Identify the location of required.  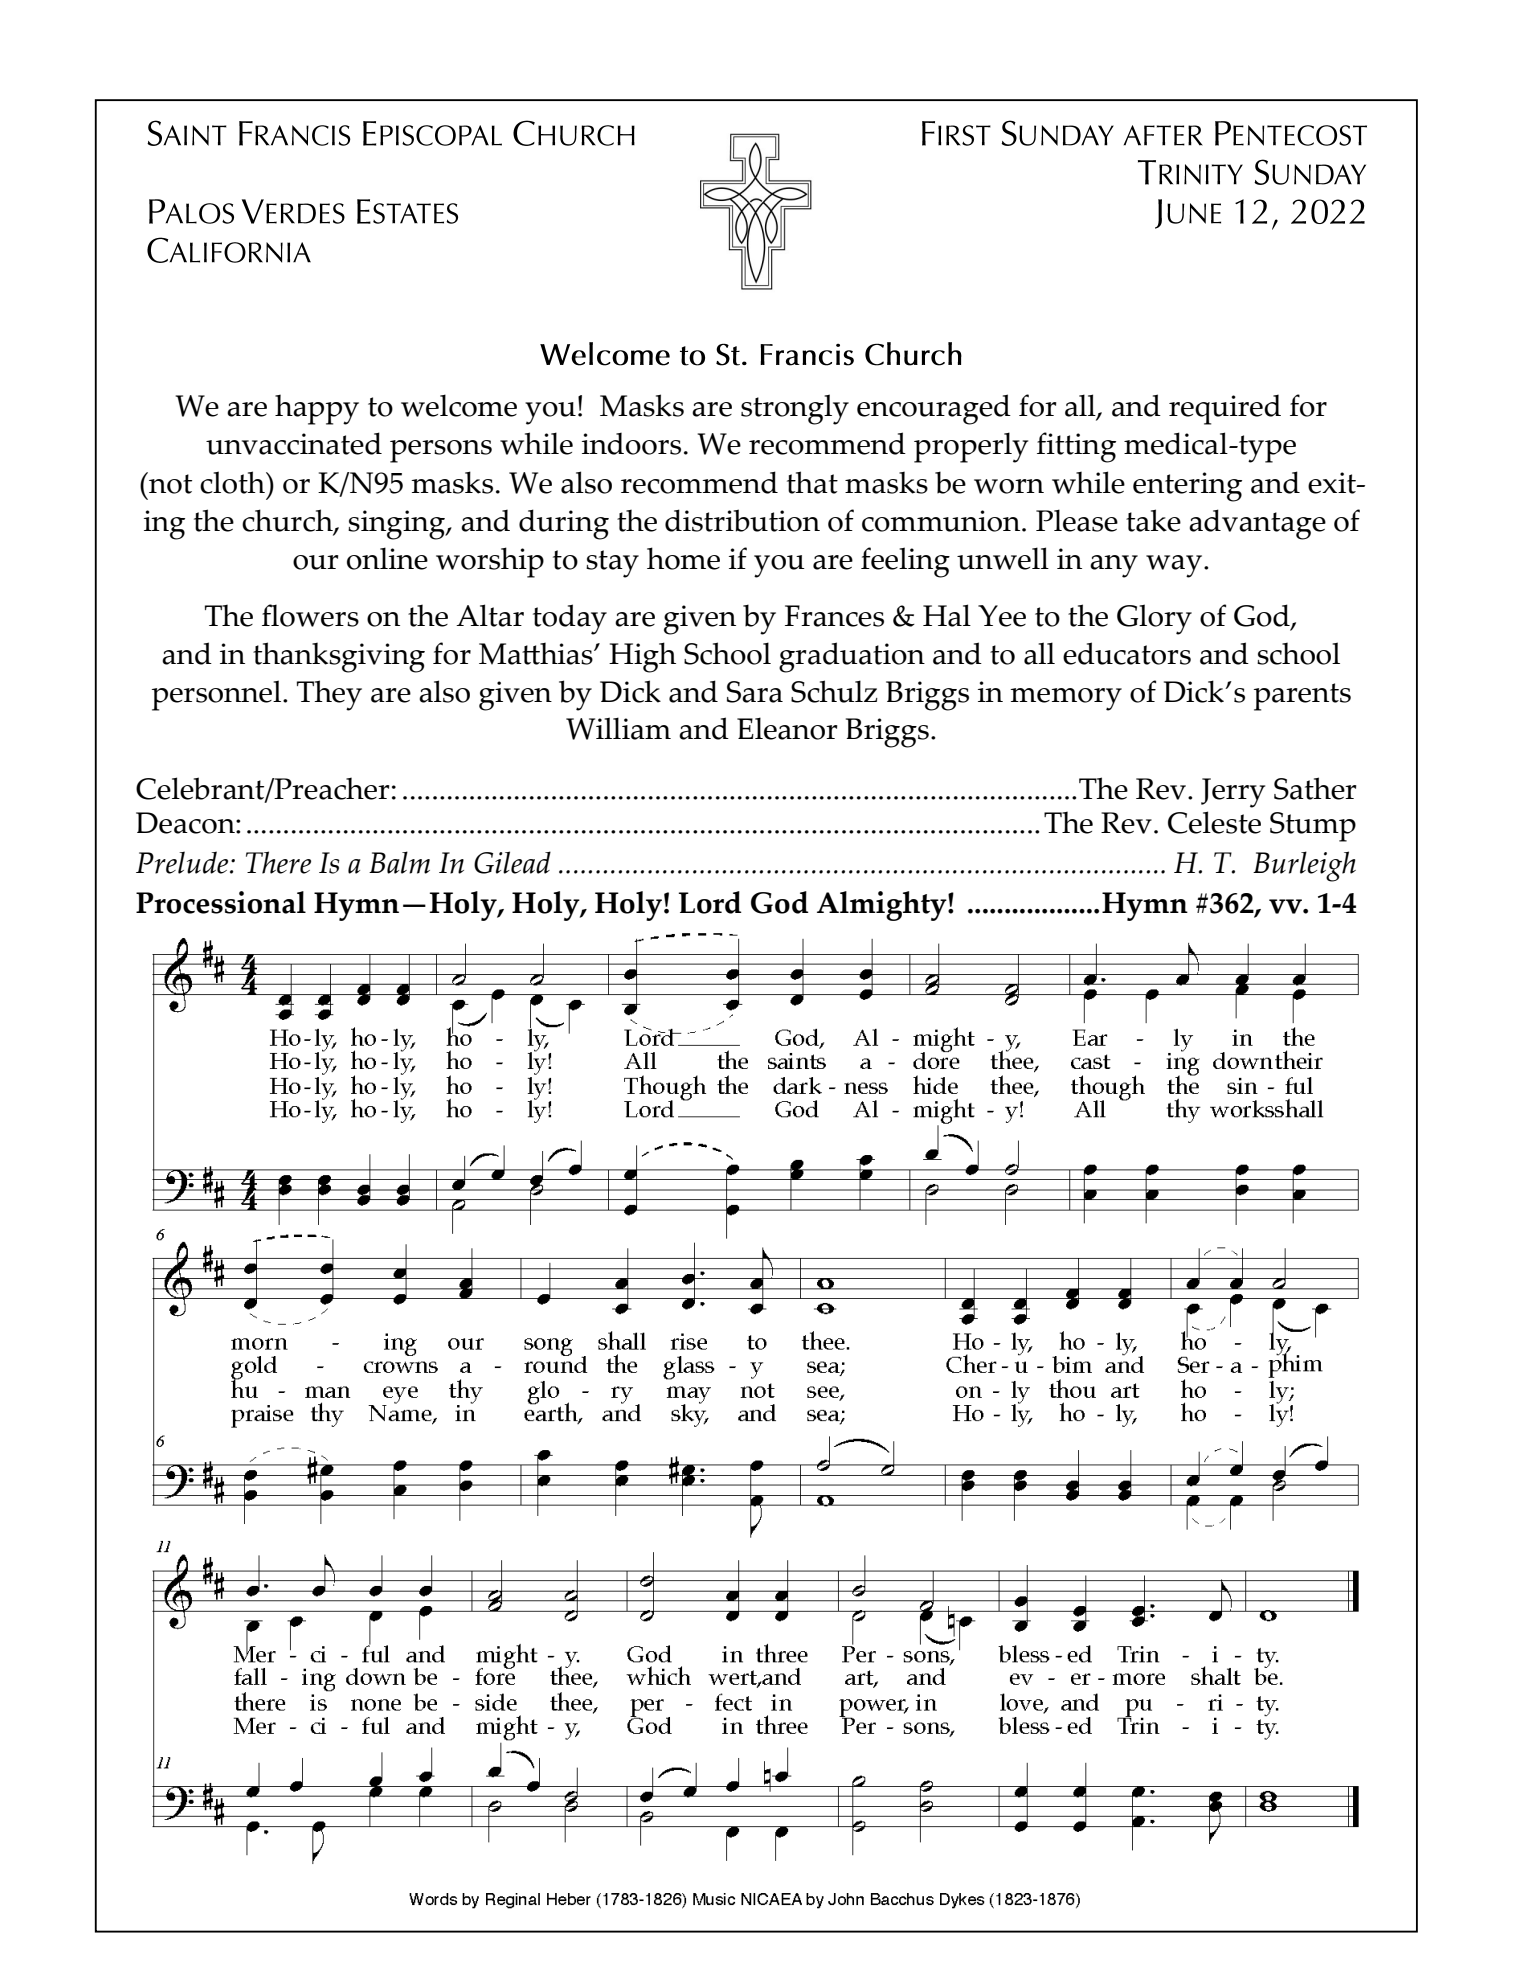
(1225, 409).
